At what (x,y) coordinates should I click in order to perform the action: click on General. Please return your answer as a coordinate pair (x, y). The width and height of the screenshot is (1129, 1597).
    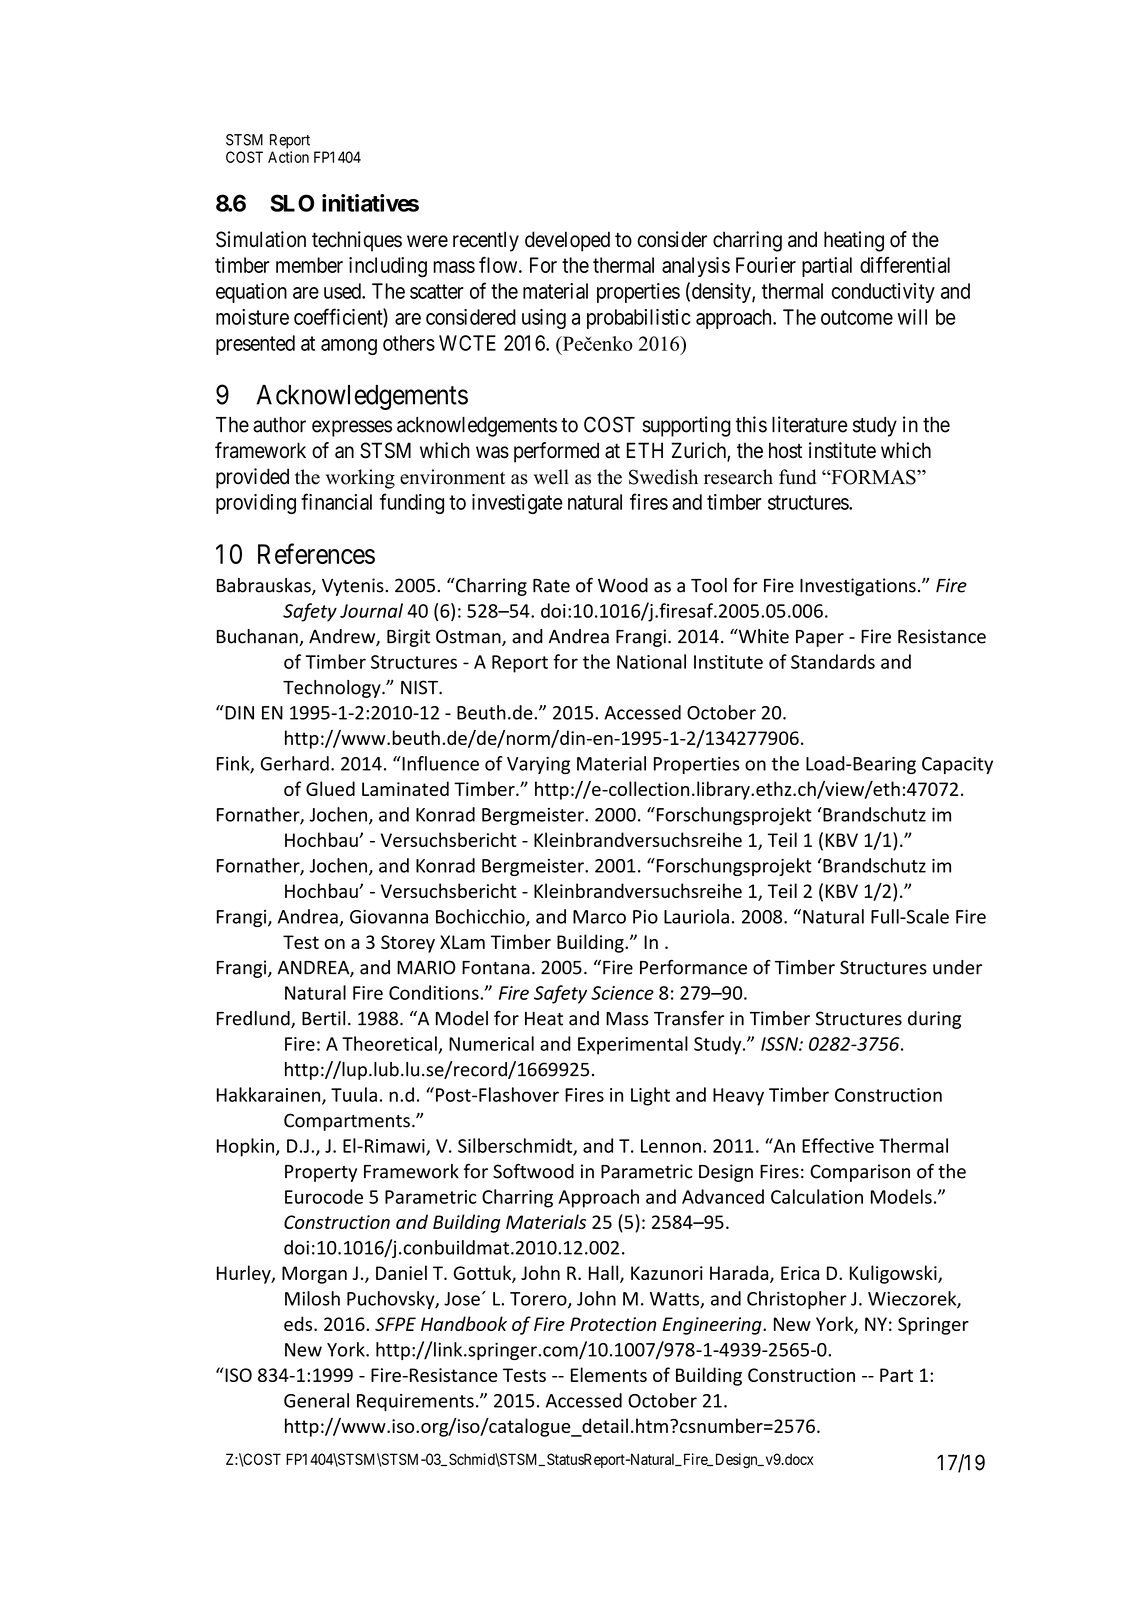
    Looking at the image, I should click on (316, 1400).
